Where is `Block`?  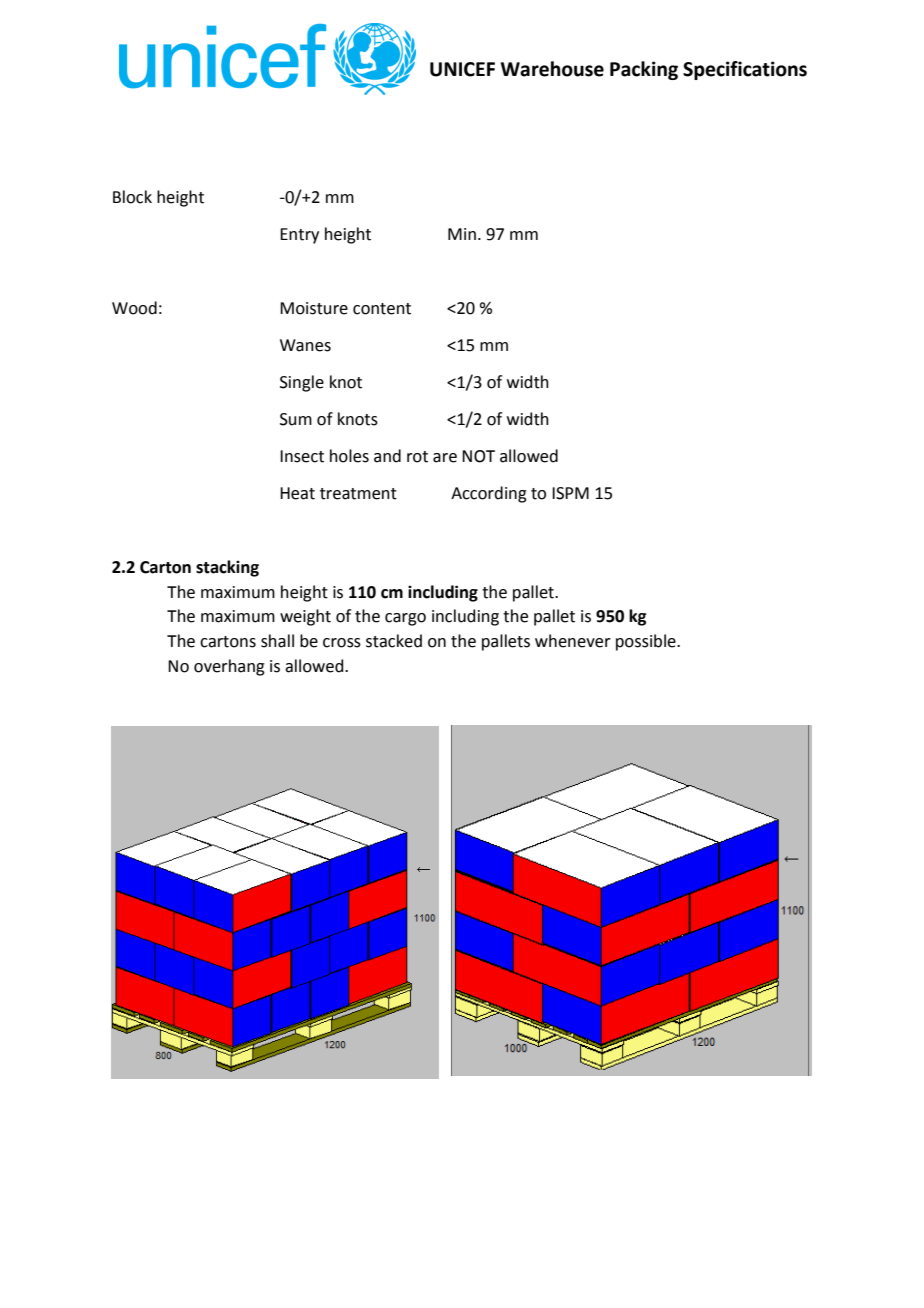
Block is located at coordinates (132, 197).
